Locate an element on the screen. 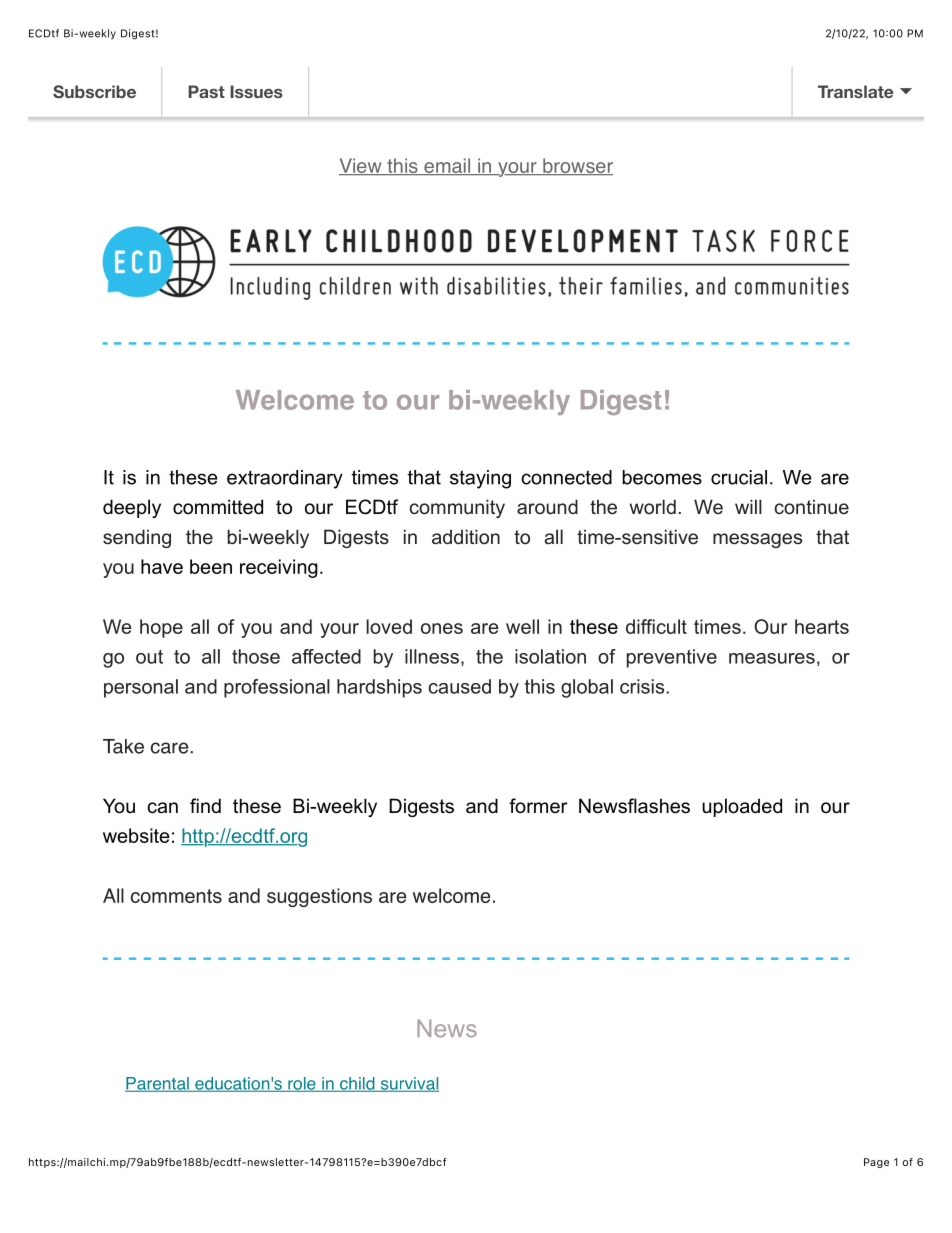  find is located at coordinates (205, 806).
